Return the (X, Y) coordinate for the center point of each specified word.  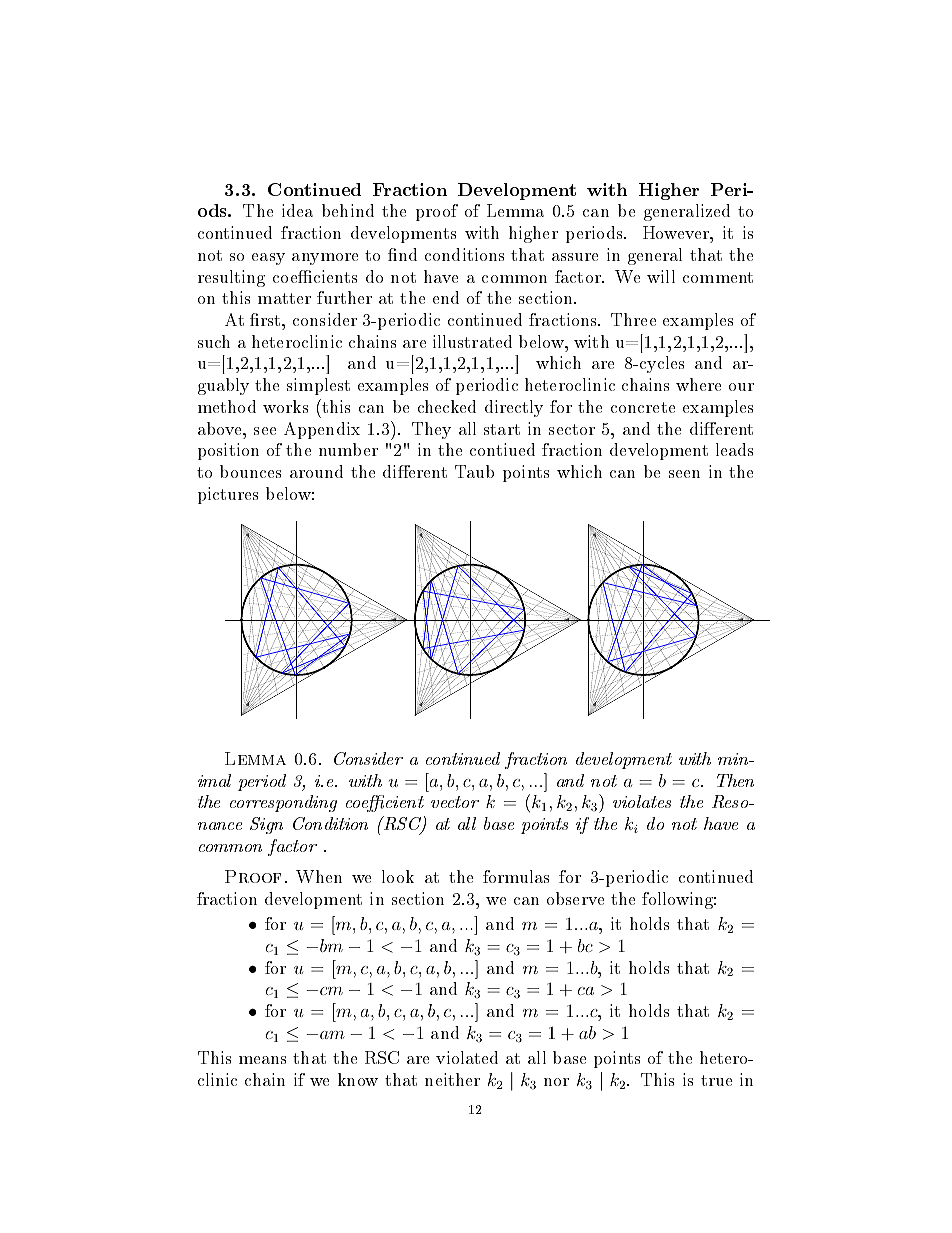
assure (575, 257)
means (262, 1060)
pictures (228, 495)
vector (455, 802)
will (661, 276)
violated (467, 1057)
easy (268, 259)
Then (735, 780)
